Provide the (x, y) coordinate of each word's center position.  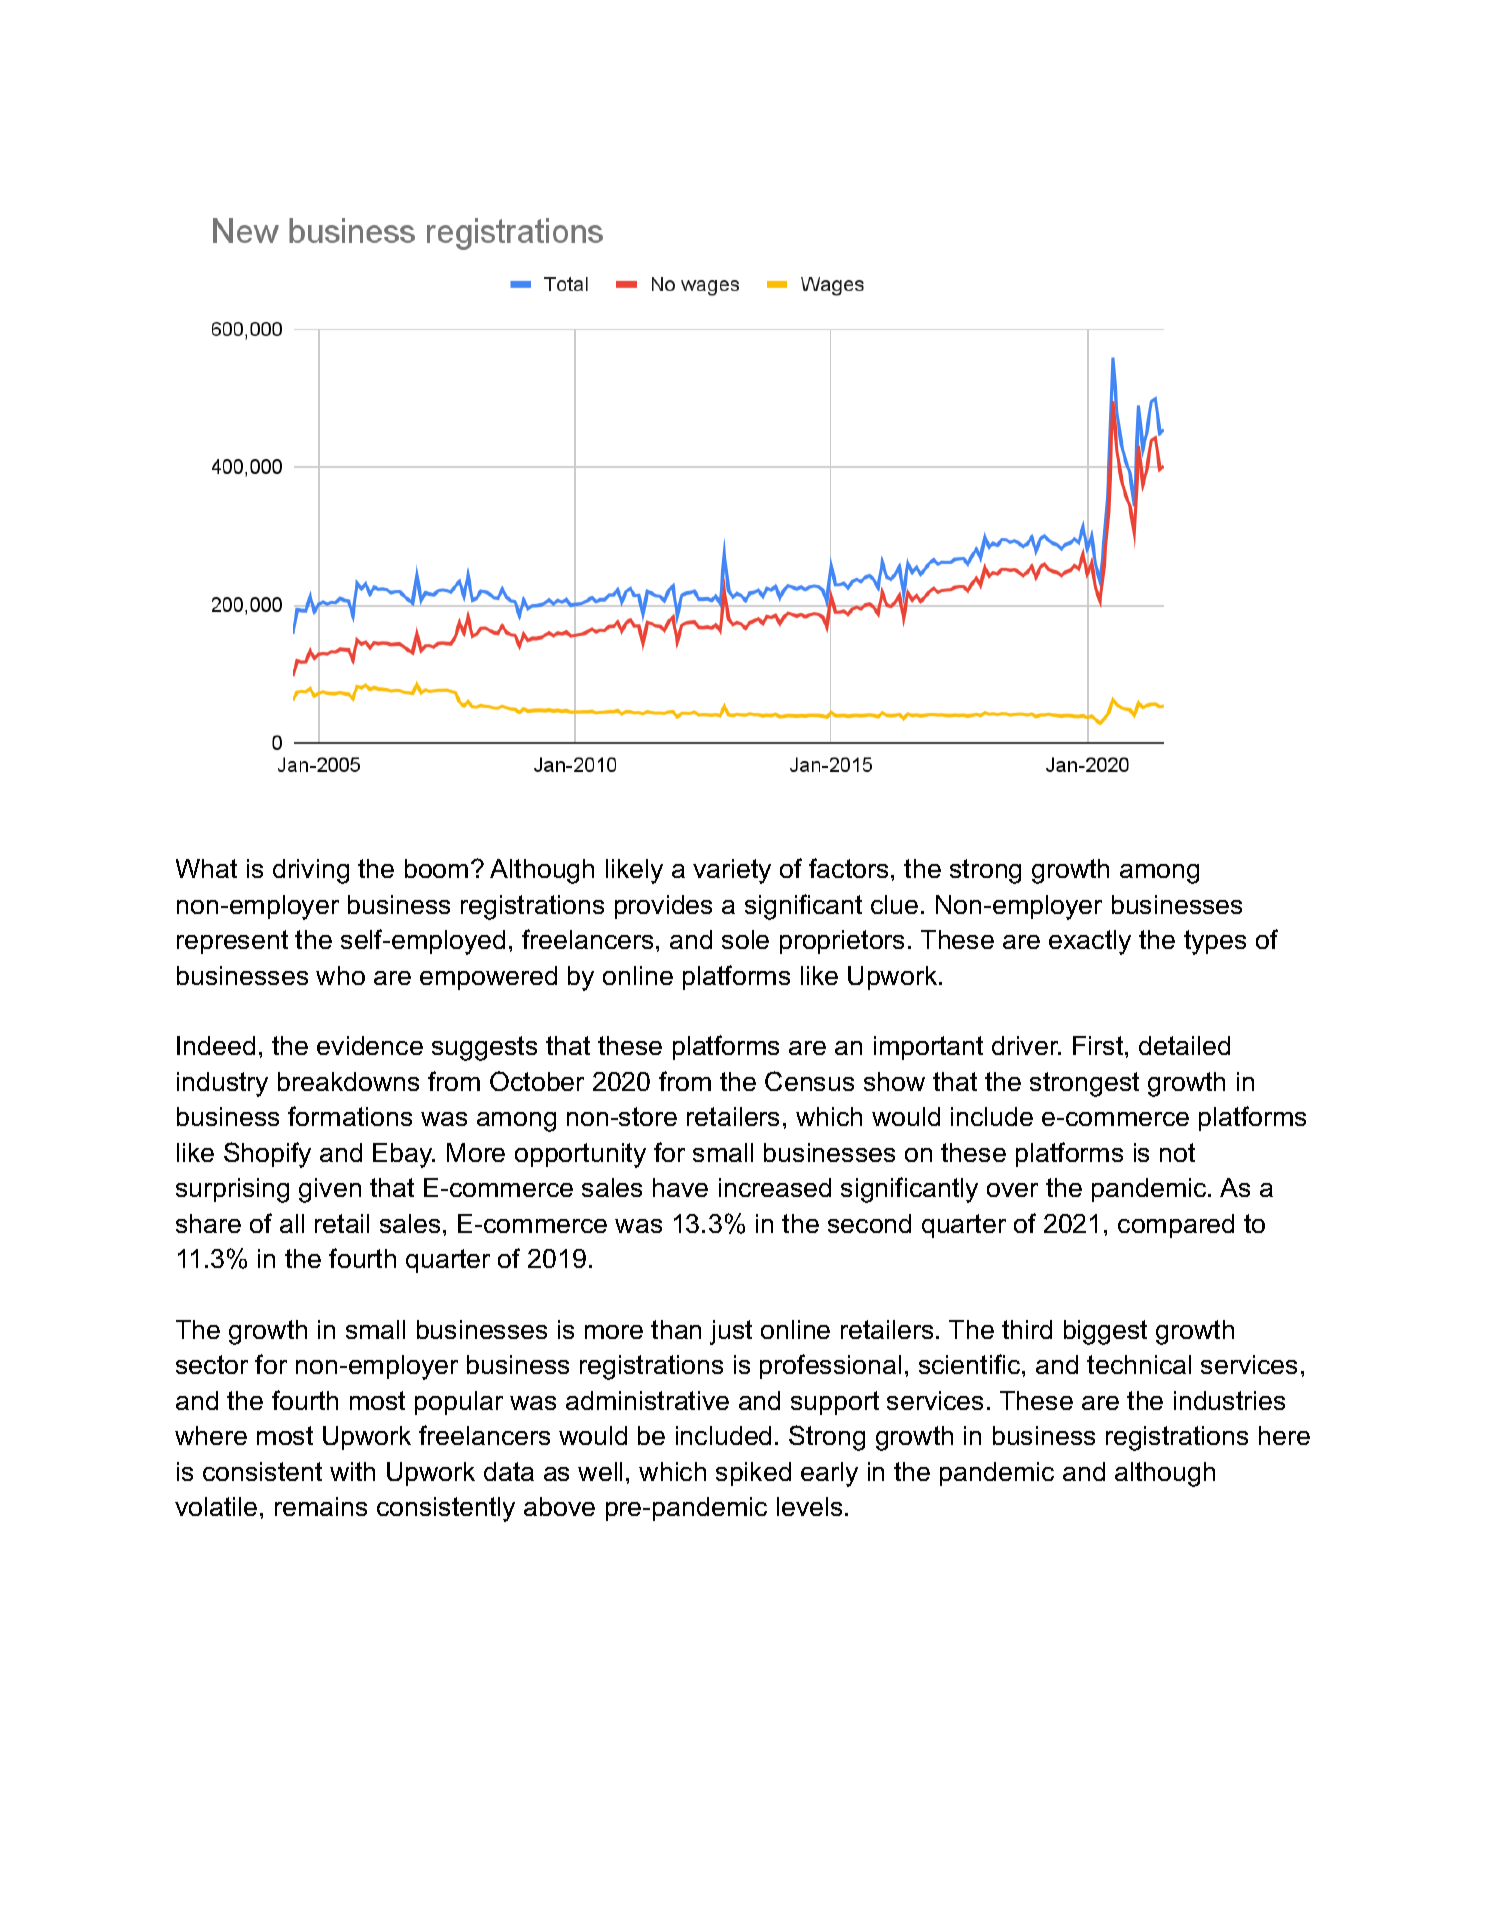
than (676, 1329)
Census (809, 1081)
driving (311, 871)
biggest (1105, 1332)
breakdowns (348, 1081)
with (352, 1471)
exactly (1090, 942)
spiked (753, 1474)
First (1099, 1045)
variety (732, 871)
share (208, 1223)
